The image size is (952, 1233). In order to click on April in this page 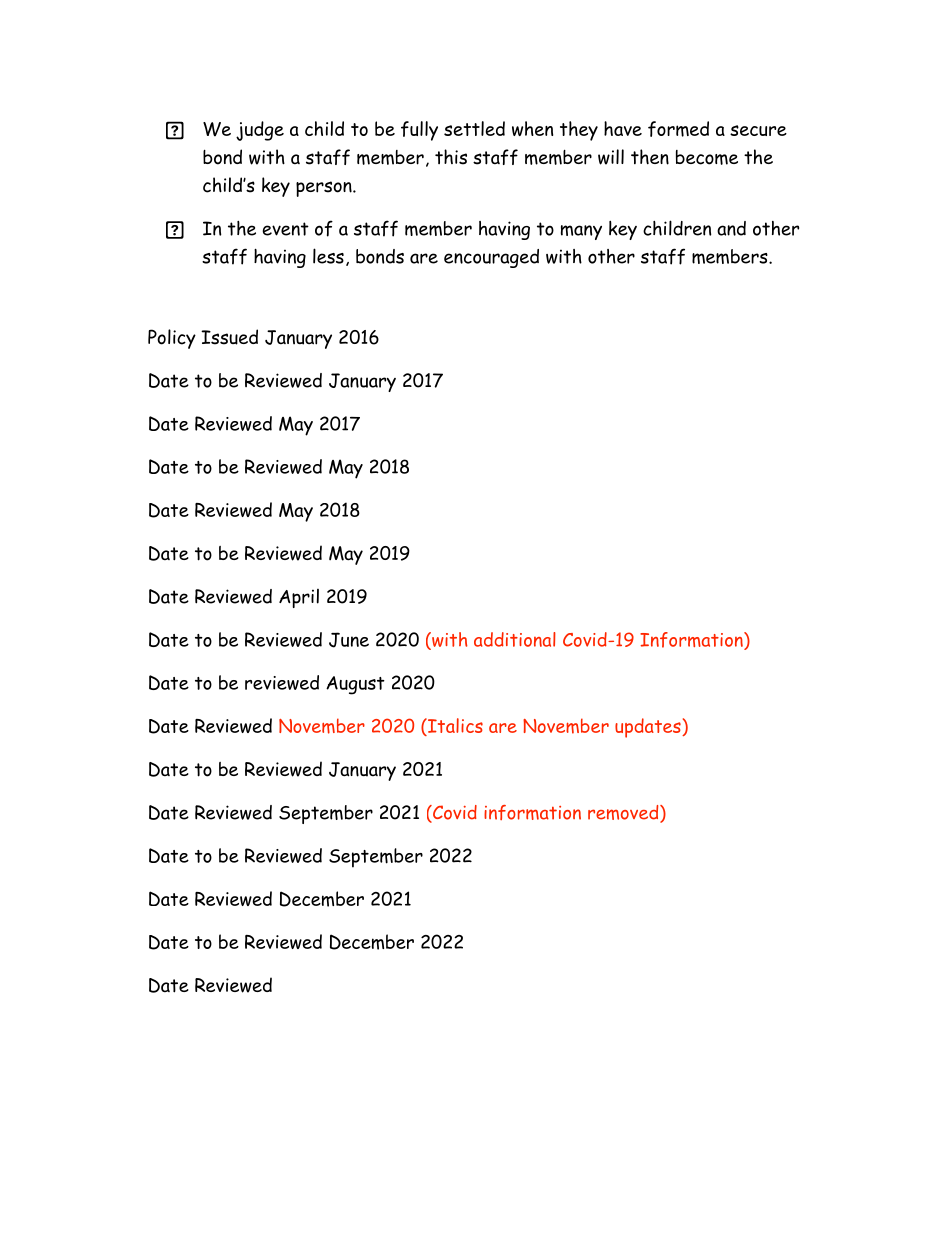, I will do `click(299, 598)`.
